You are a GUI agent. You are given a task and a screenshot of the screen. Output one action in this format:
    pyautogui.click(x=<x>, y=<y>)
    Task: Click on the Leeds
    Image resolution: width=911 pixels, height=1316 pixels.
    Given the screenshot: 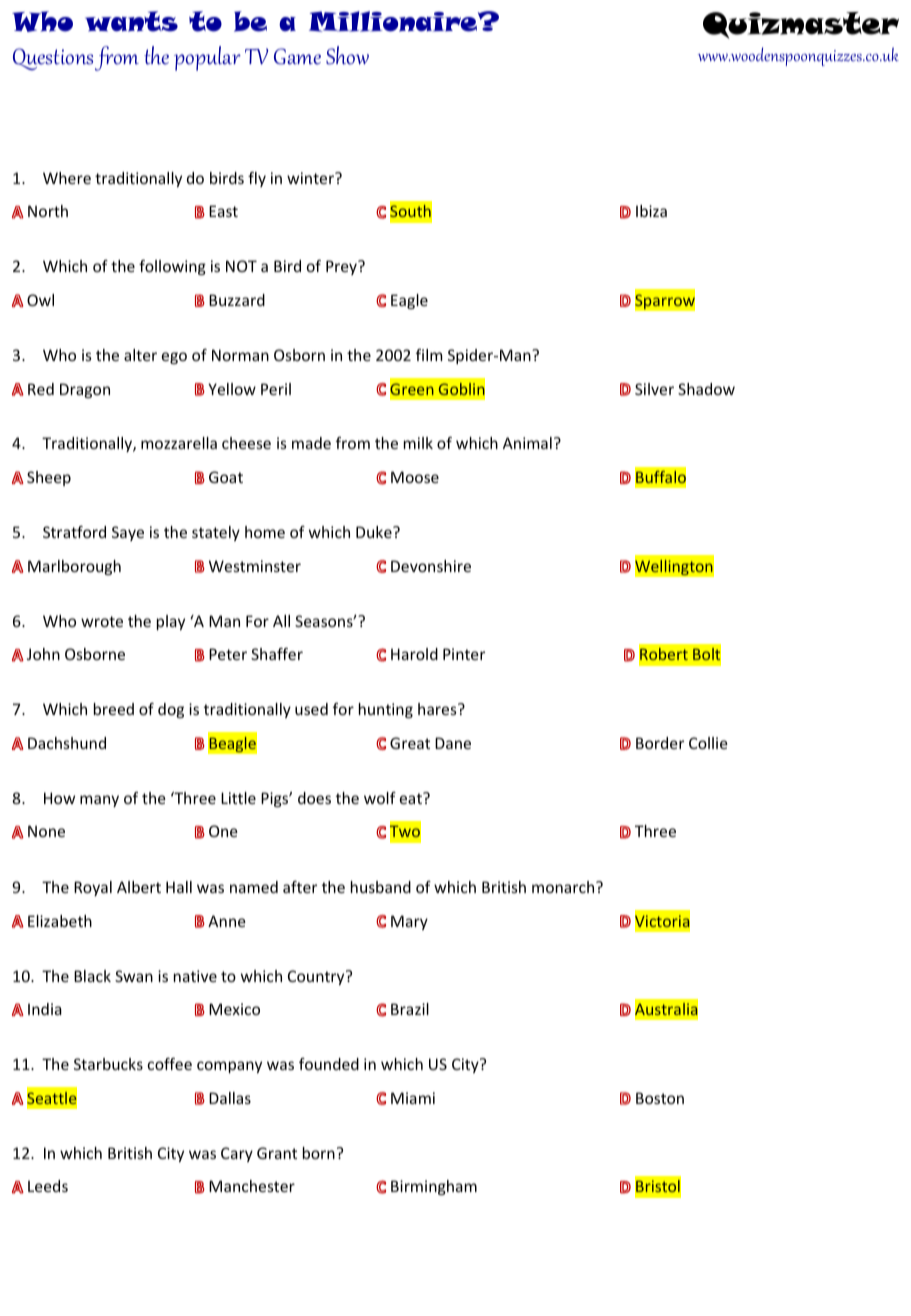 What is the action you would take?
    pyautogui.click(x=48, y=1186)
